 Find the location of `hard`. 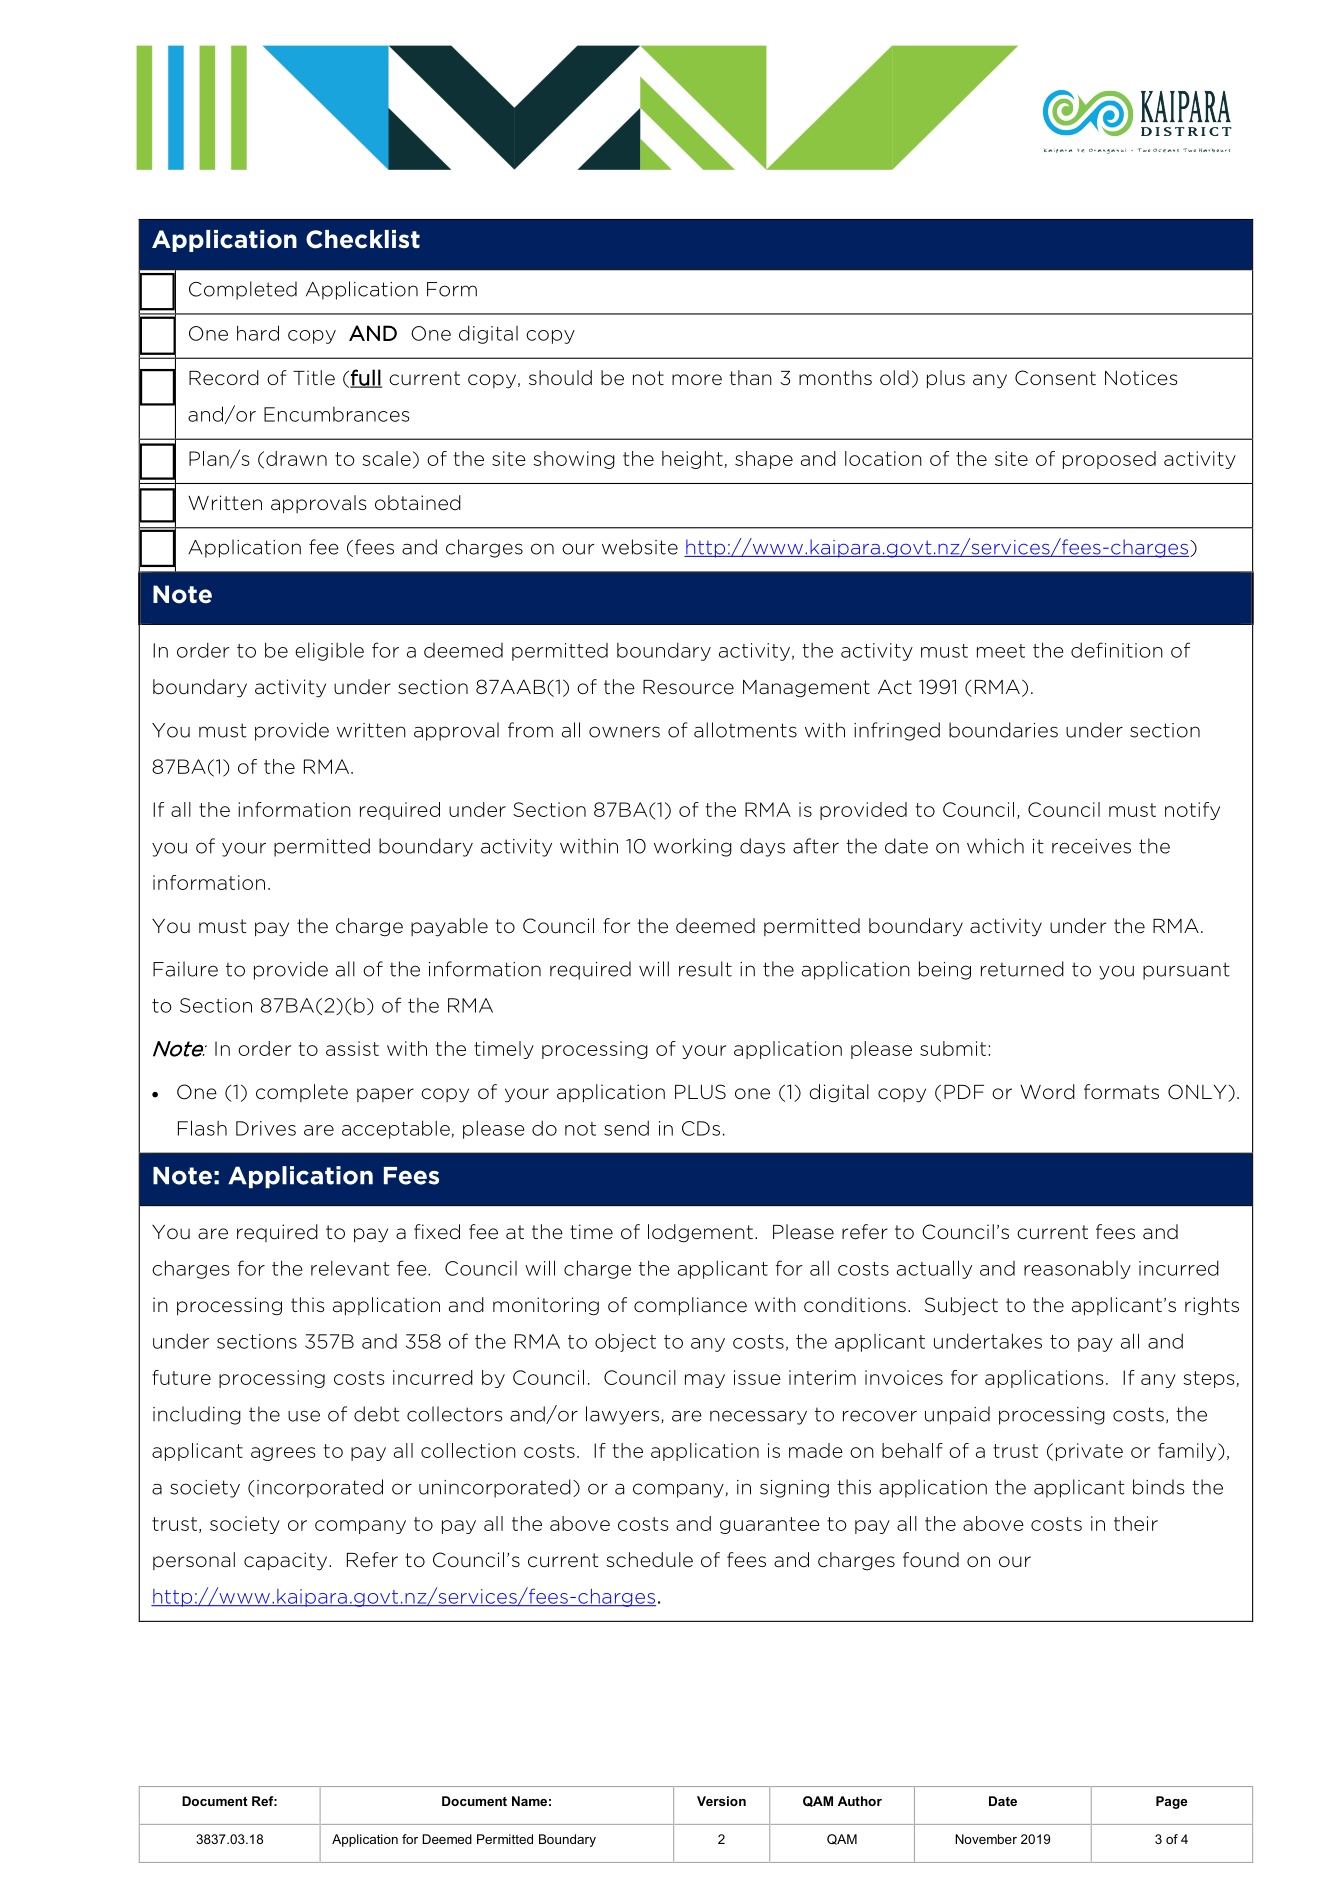

hard is located at coordinates (258, 333).
